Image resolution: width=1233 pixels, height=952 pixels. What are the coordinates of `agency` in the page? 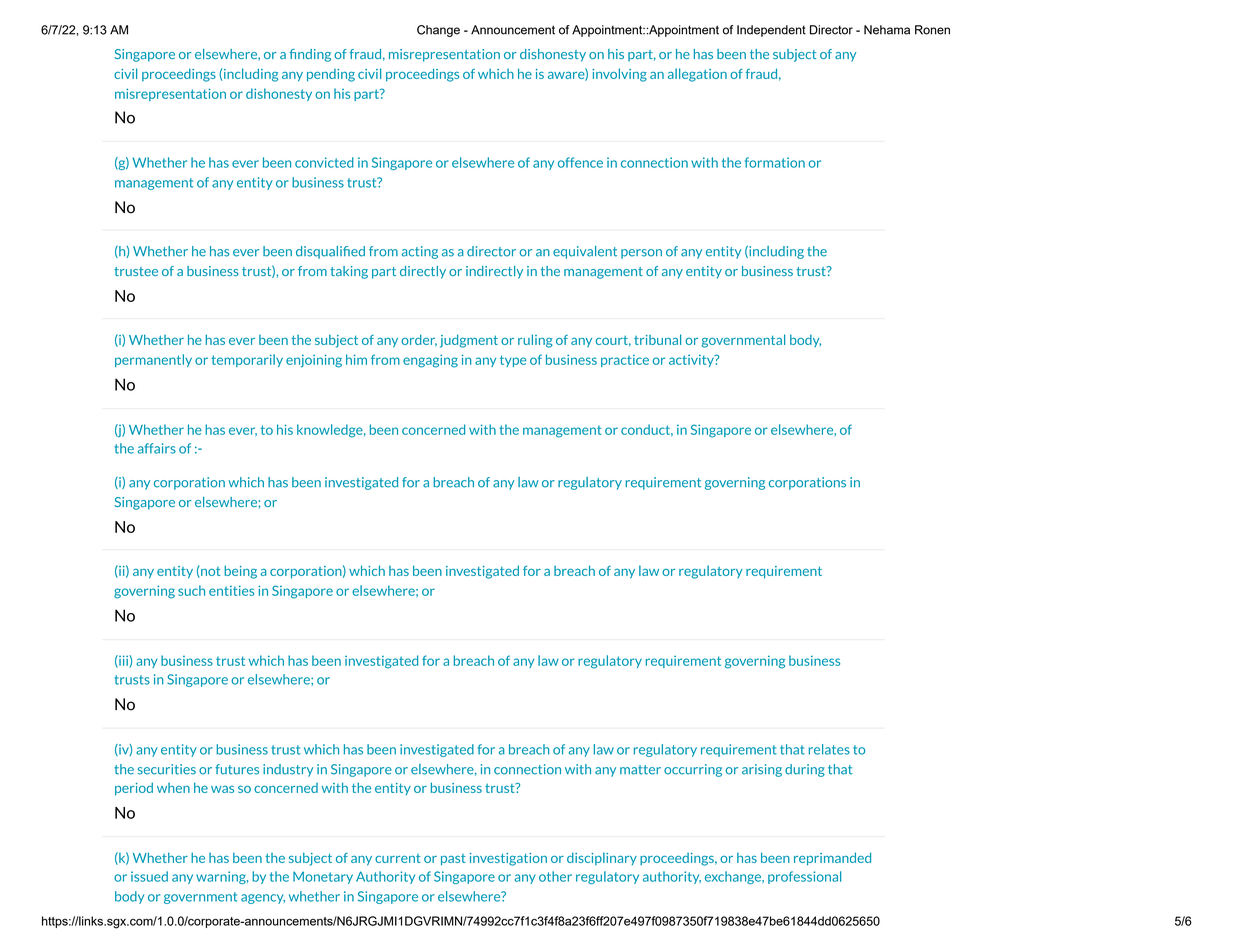 It's located at (263, 899).
